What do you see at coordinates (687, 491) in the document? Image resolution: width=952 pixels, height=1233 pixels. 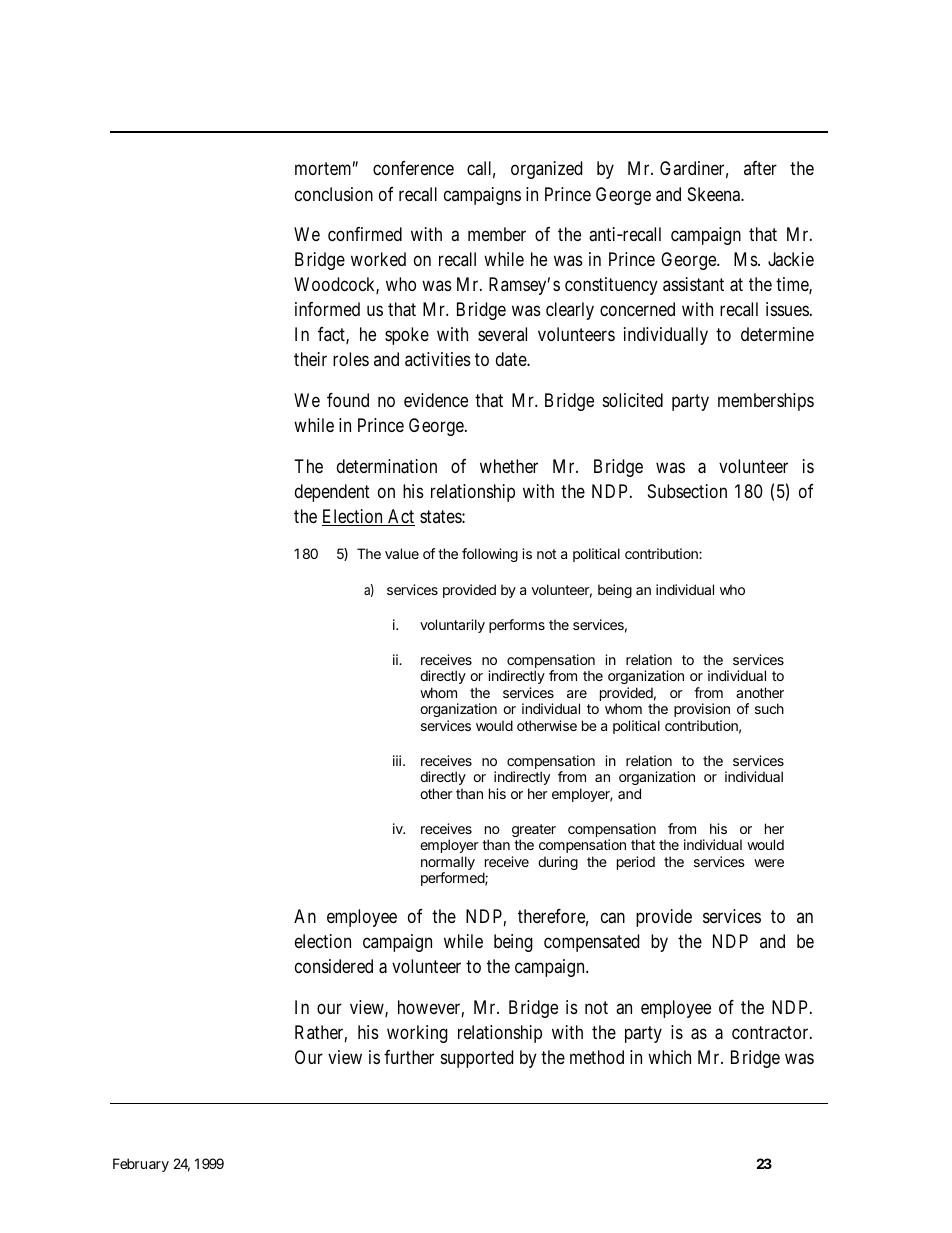 I see `Subsection` at bounding box center [687, 491].
